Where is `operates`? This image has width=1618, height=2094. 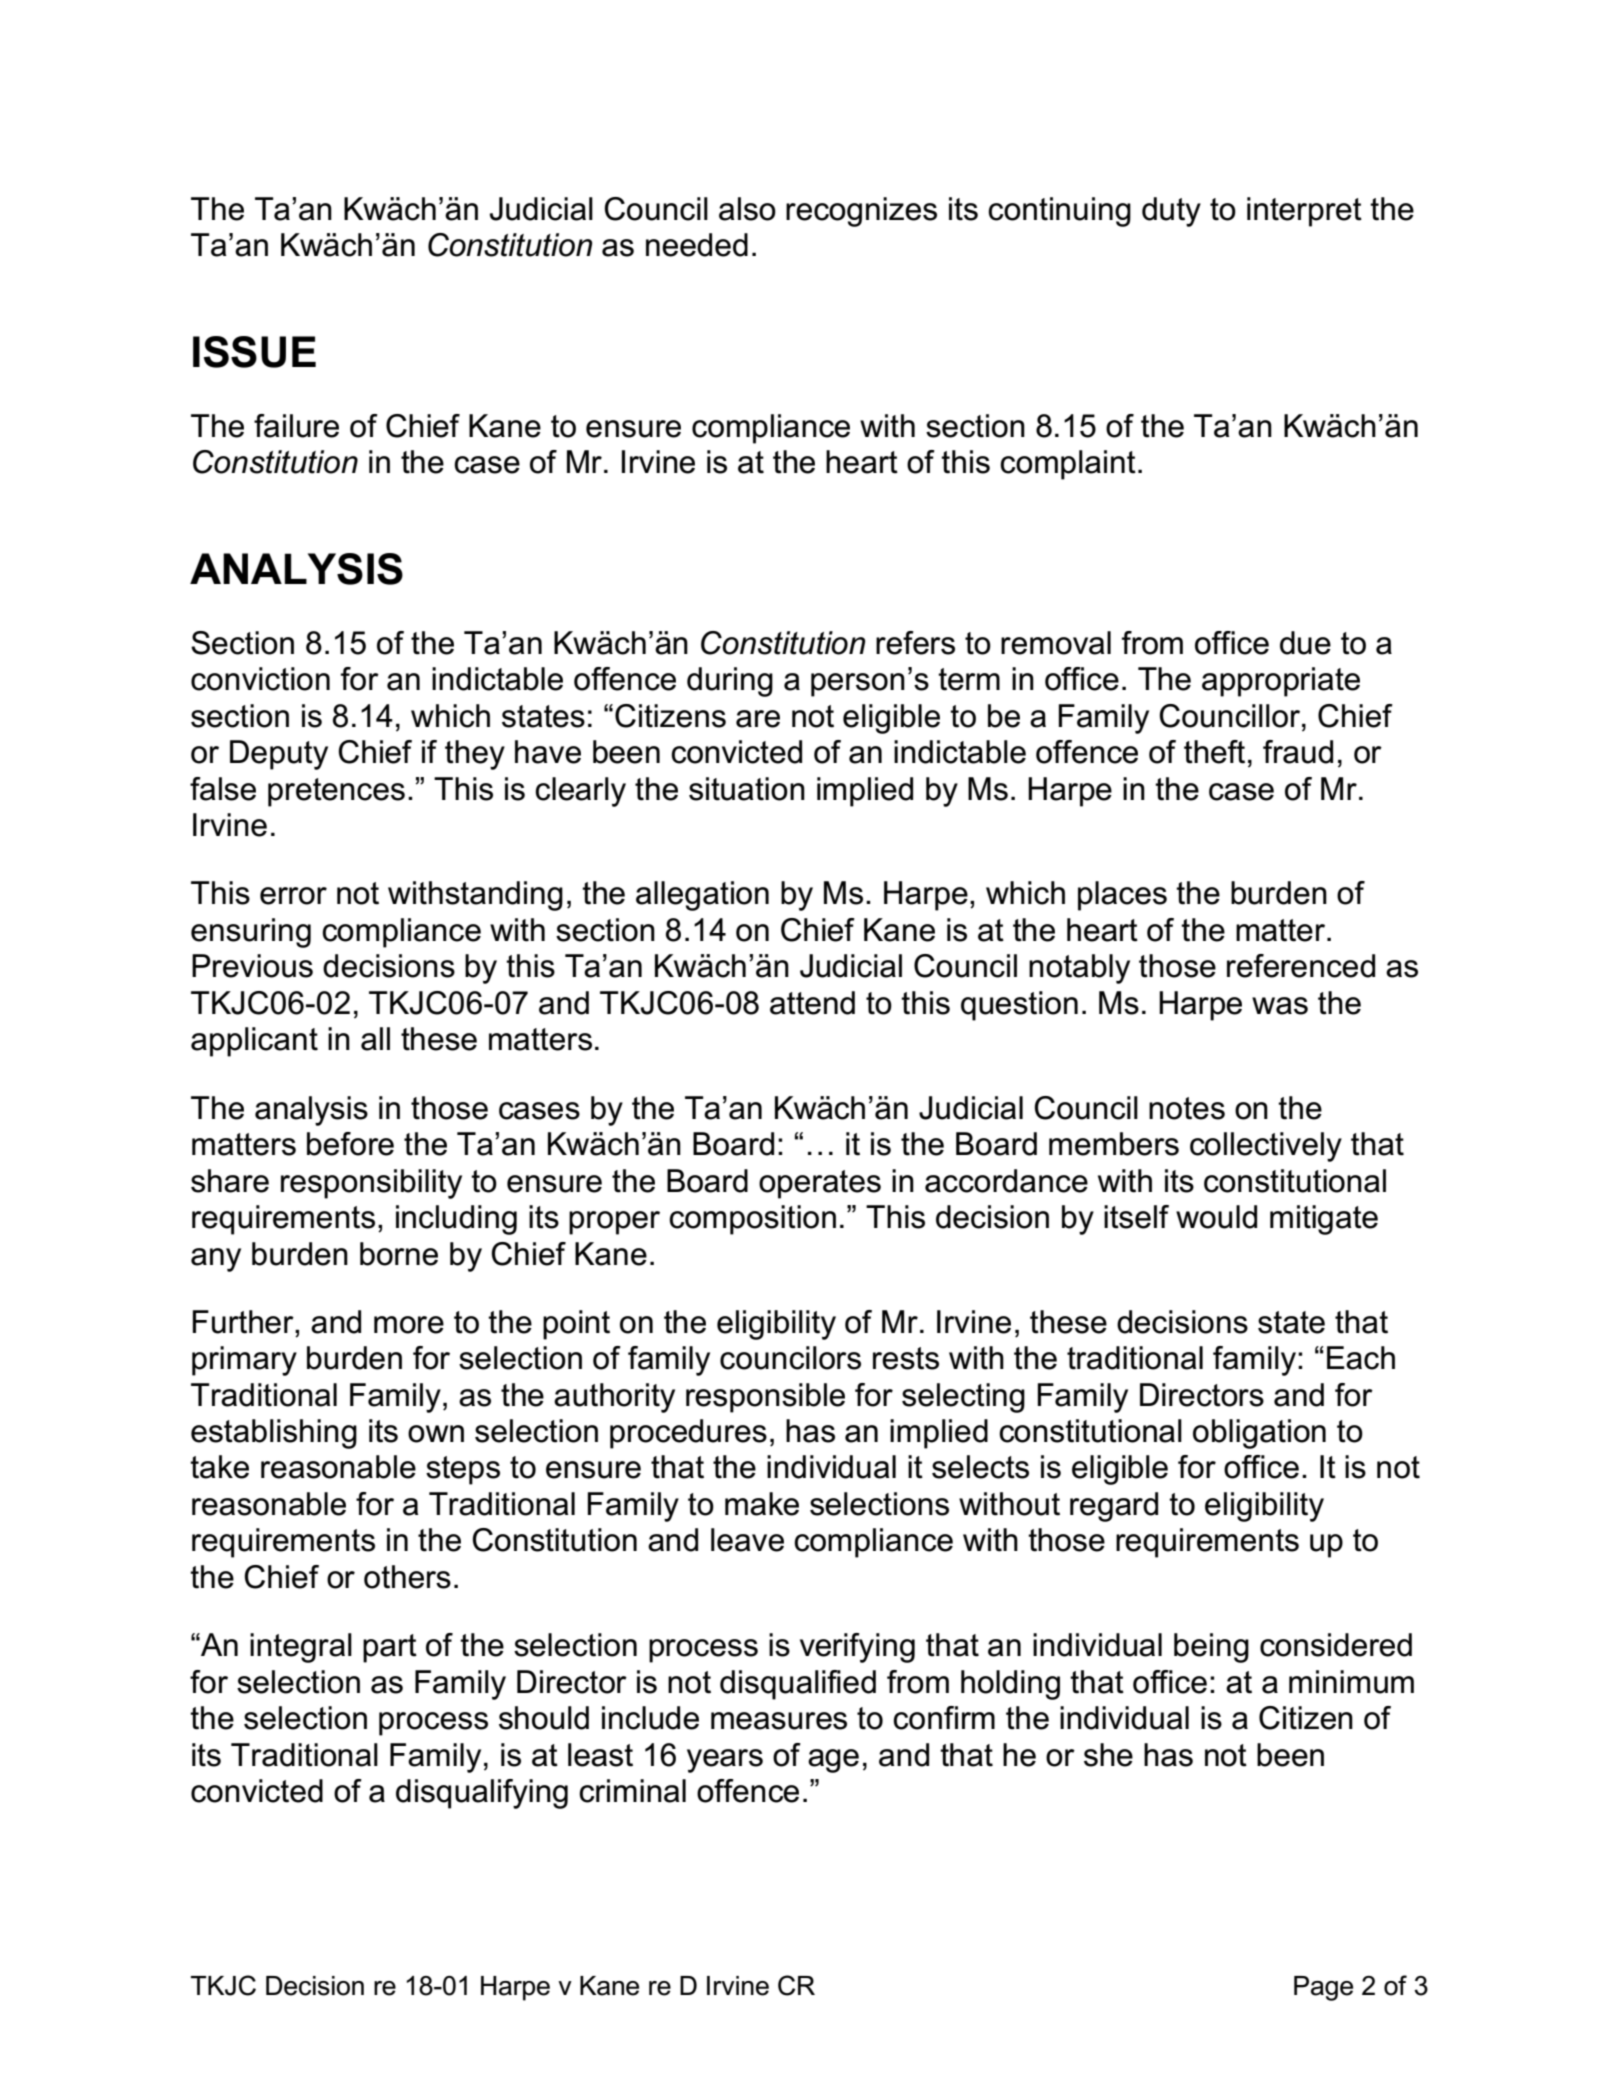
operates is located at coordinates (820, 1184).
